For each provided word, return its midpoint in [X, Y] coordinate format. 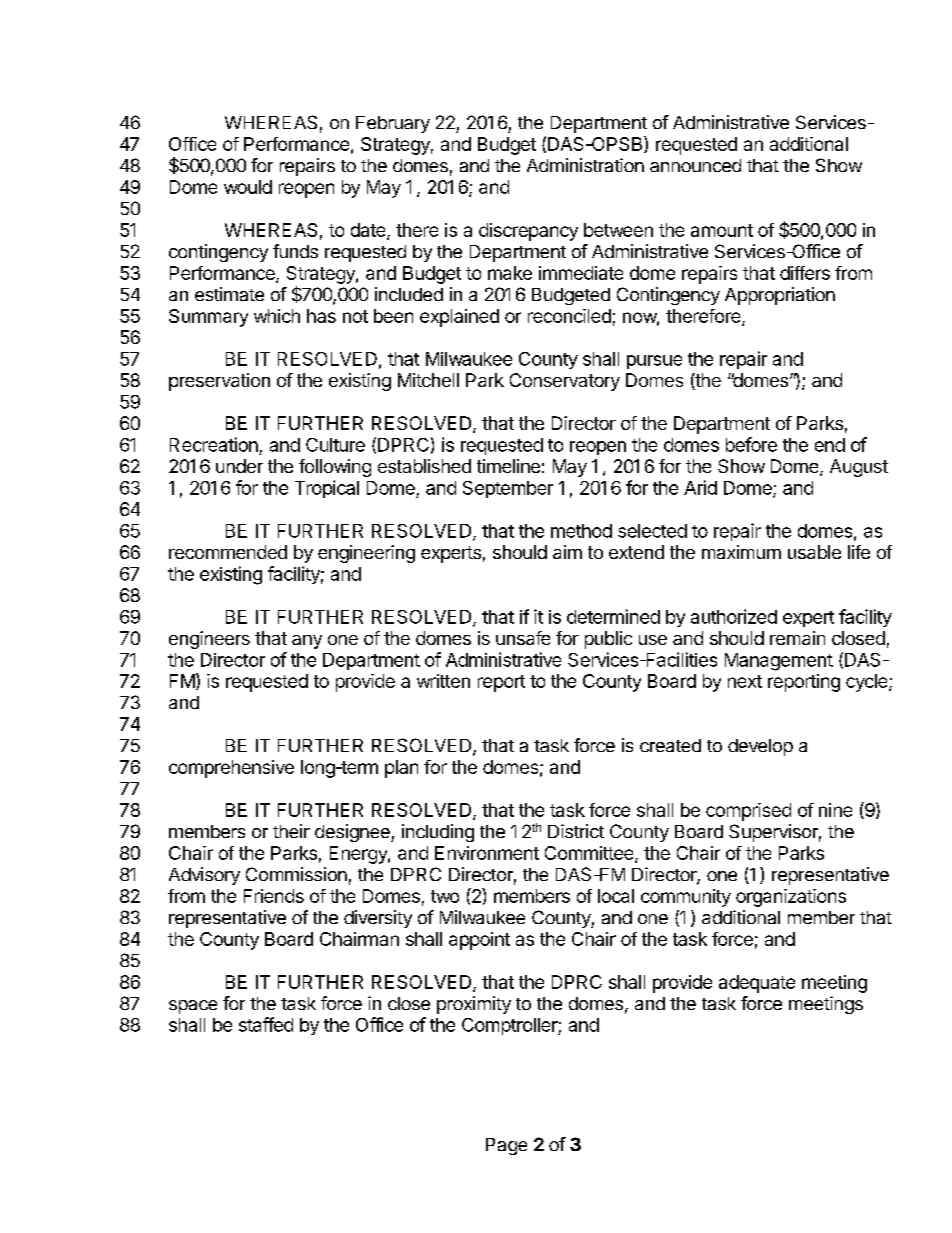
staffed [266, 1024]
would [248, 187]
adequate [757, 984]
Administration [585, 165]
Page [506, 1146]
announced [695, 165]
